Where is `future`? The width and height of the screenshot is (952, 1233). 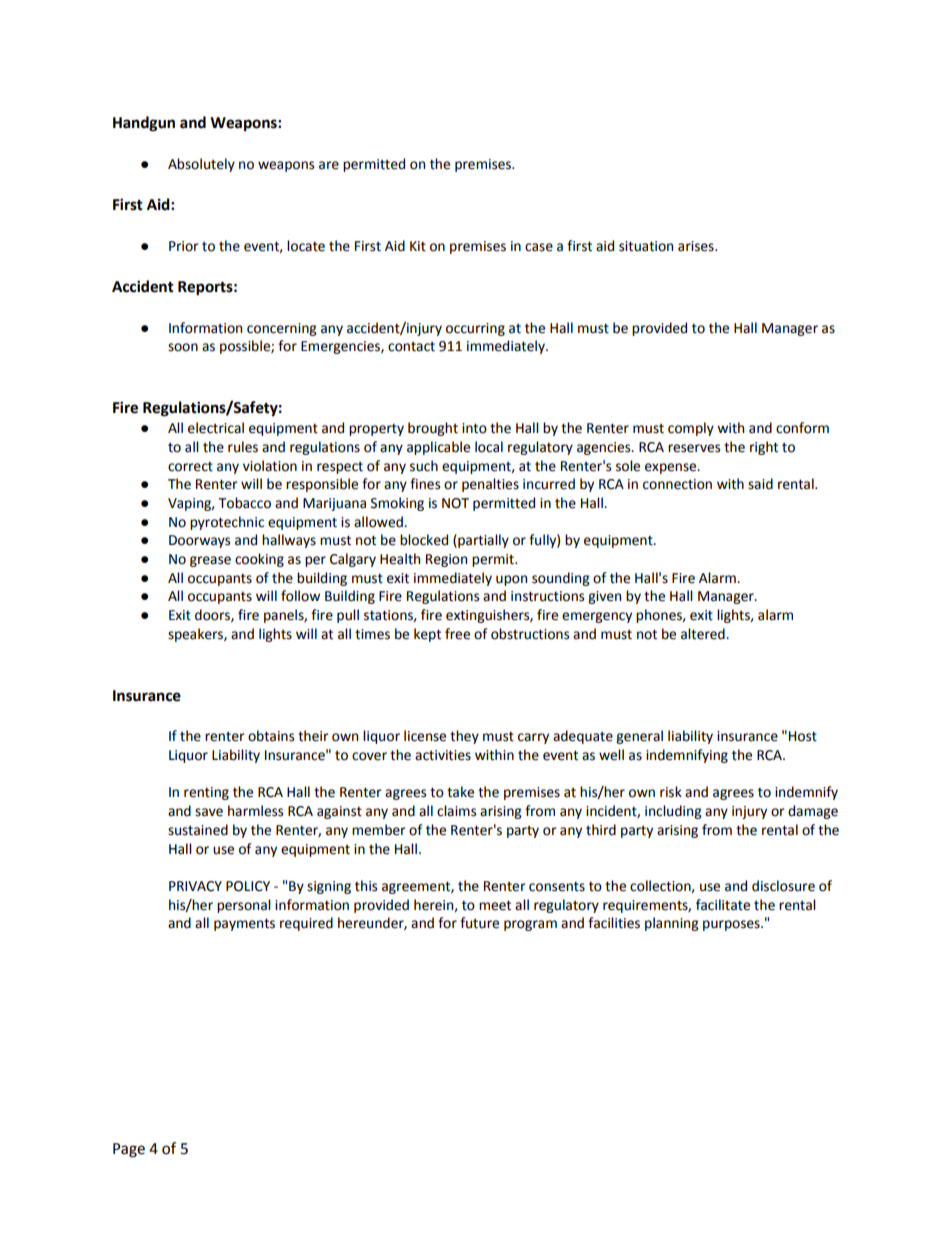 future is located at coordinates (479, 923).
